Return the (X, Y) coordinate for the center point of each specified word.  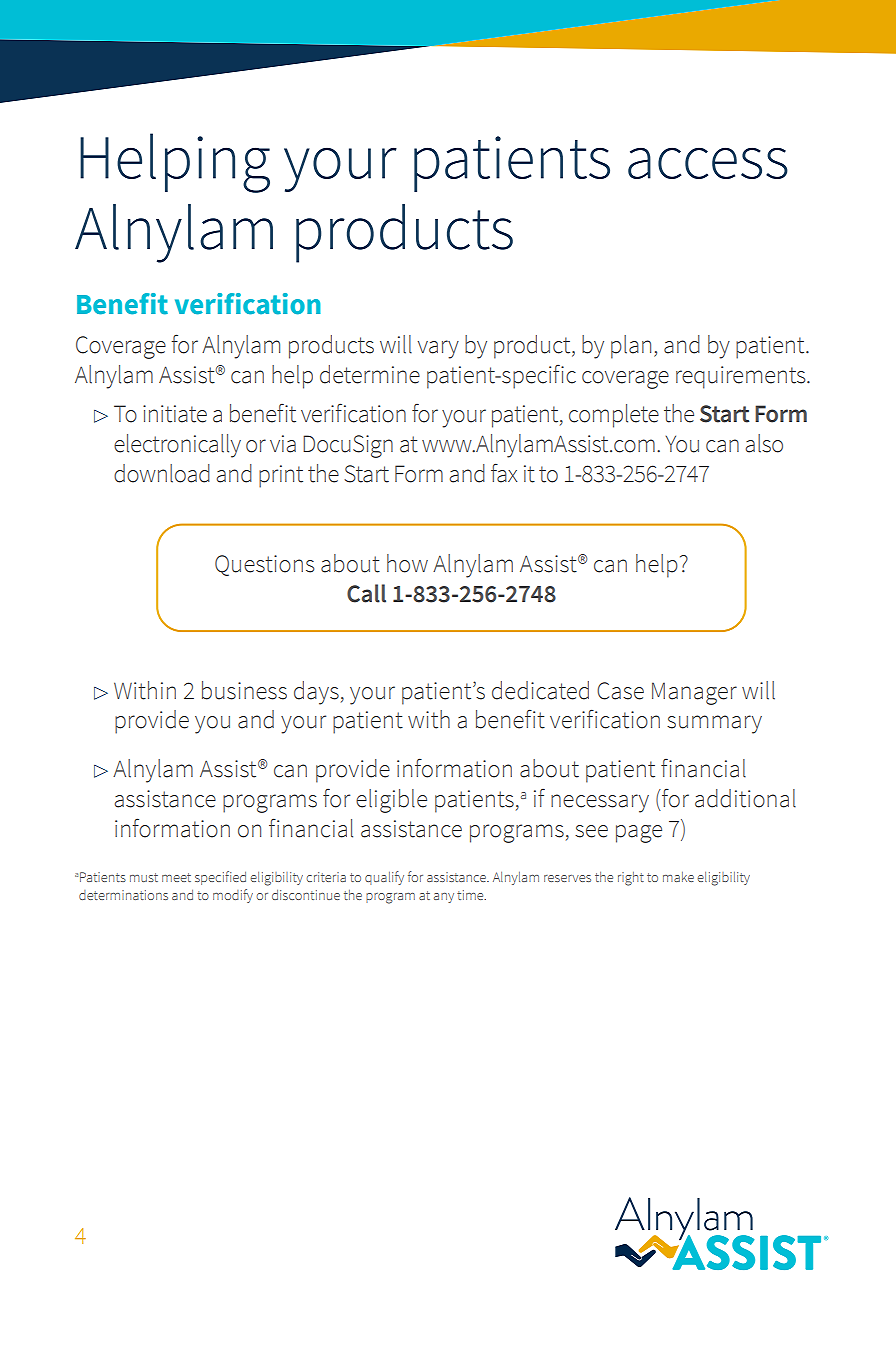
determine (370, 374)
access (708, 163)
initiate (175, 414)
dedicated (540, 690)
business (244, 690)
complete (614, 416)
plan (631, 347)
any (444, 898)
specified (220, 878)
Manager (694, 693)
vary (438, 349)
